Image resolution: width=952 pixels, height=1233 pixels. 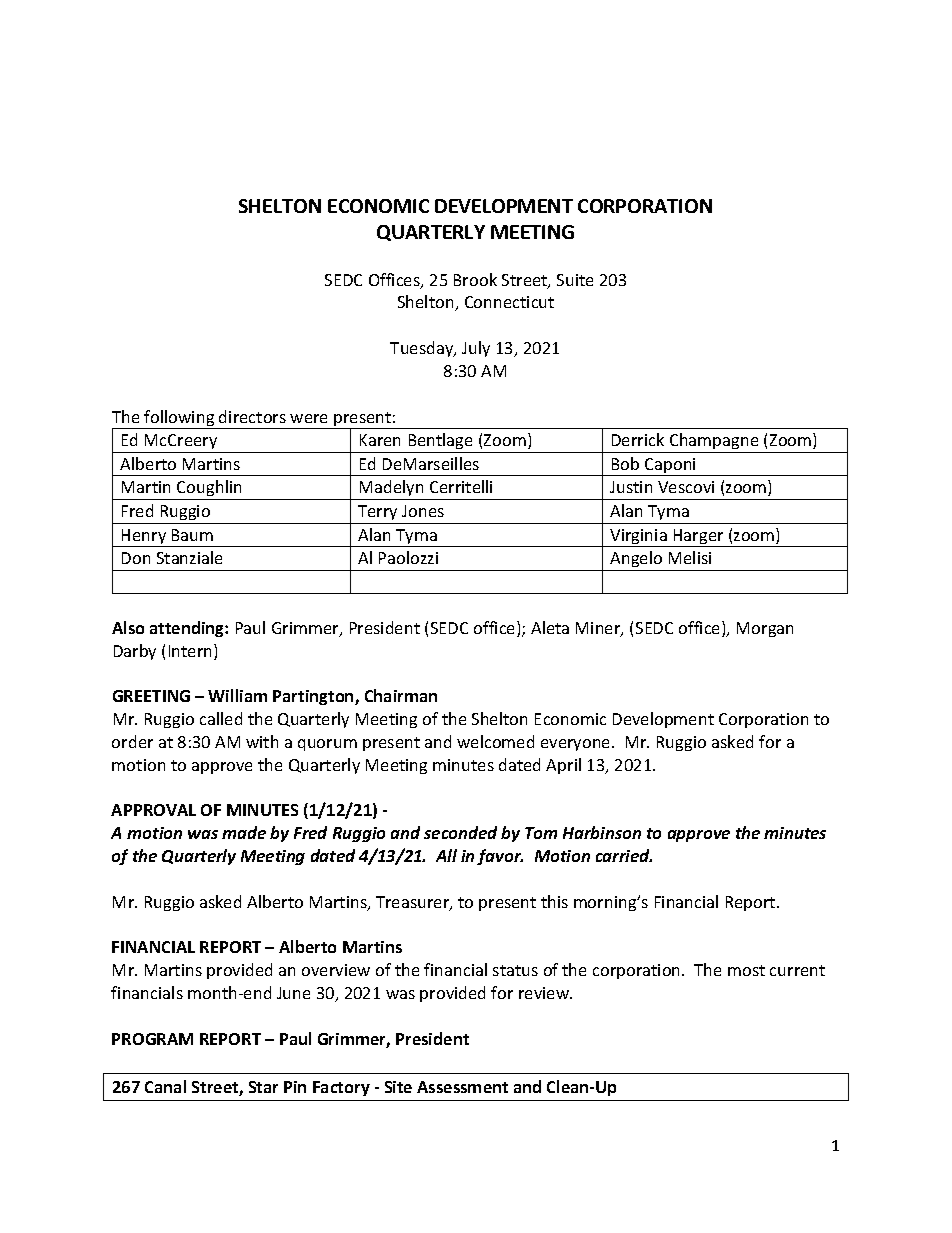 I want to click on Brook, so click(x=475, y=279).
